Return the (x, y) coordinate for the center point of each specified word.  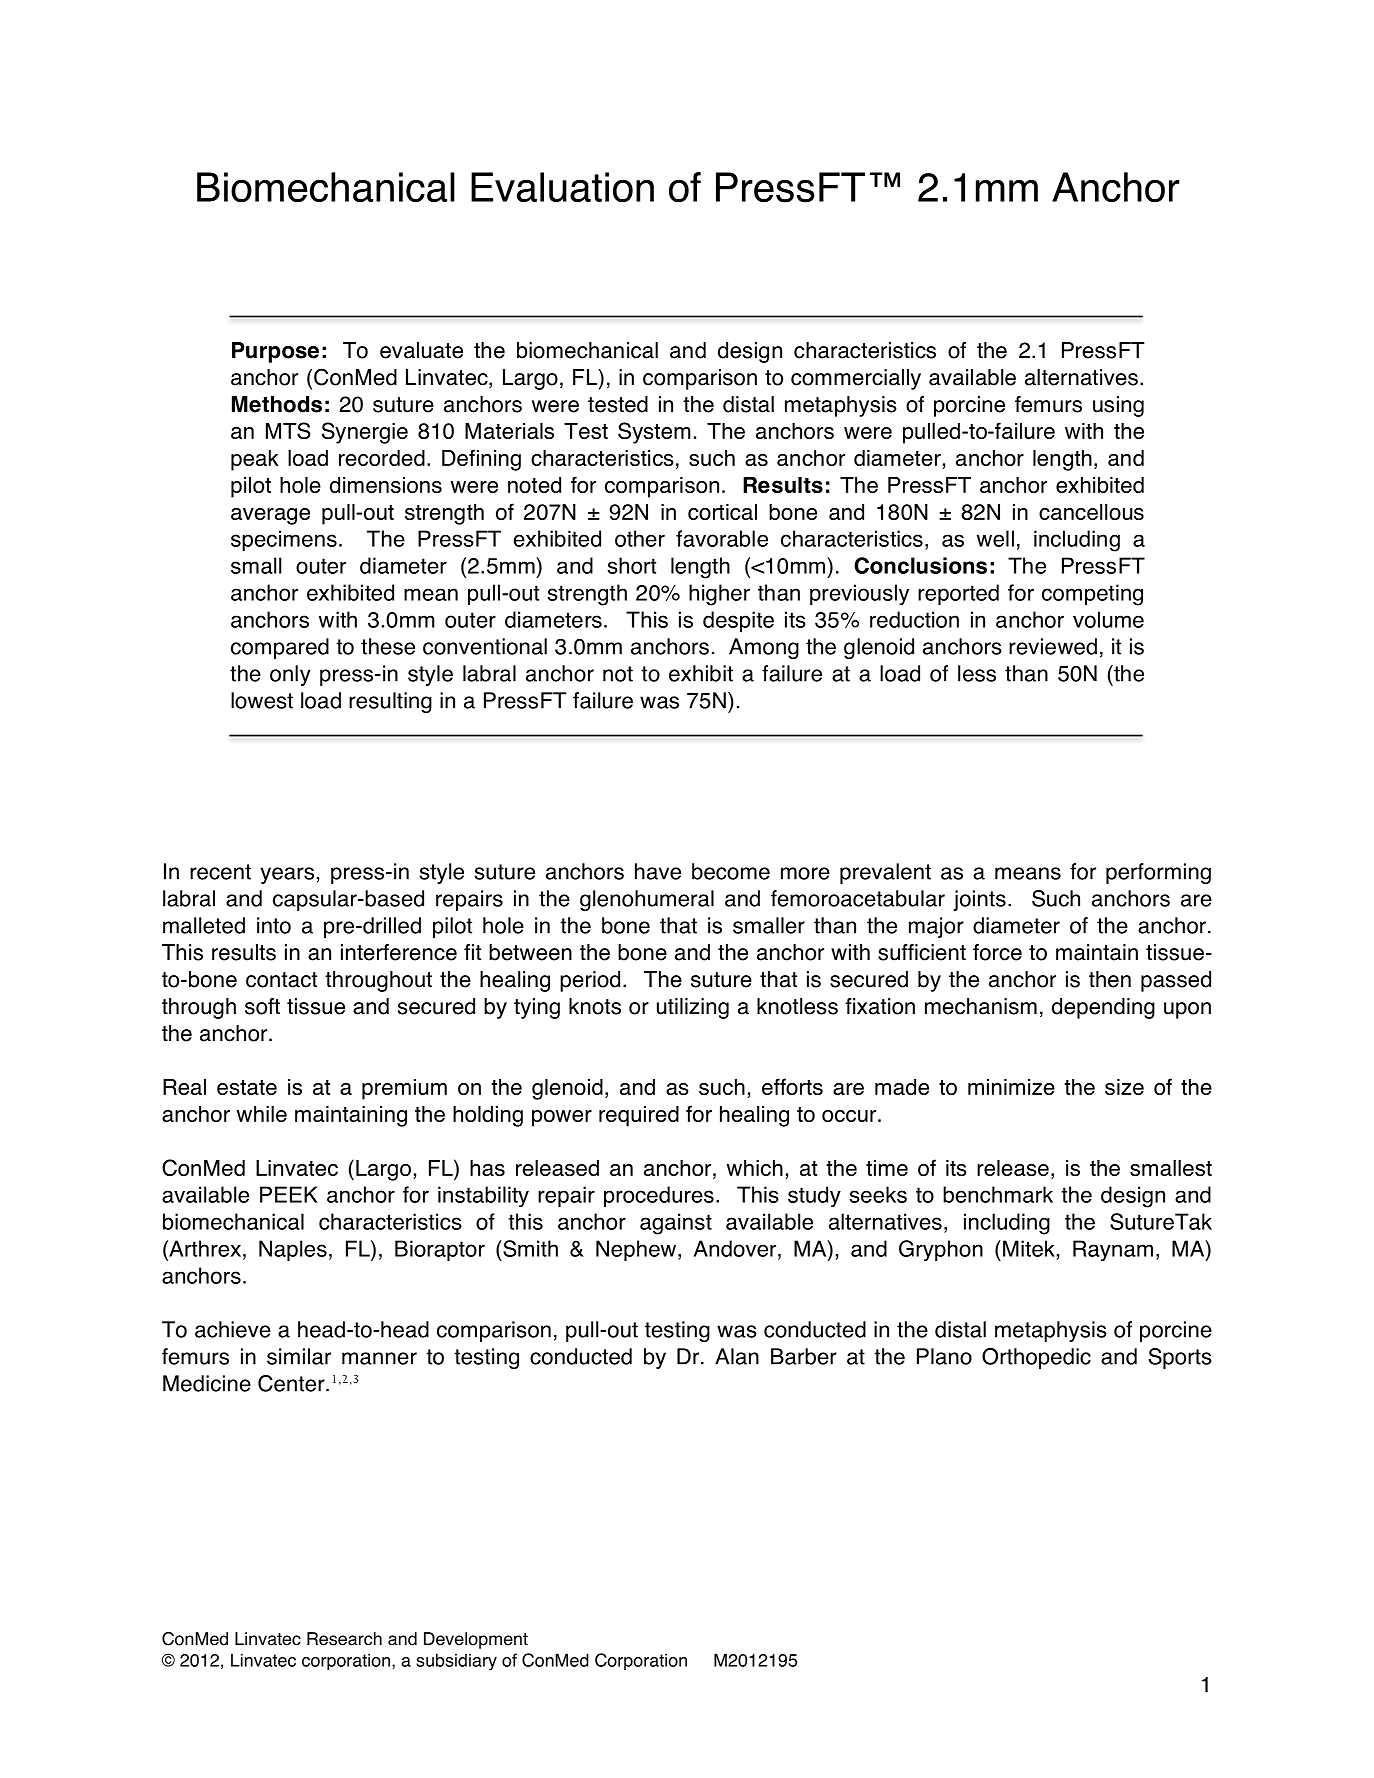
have (658, 871)
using (1118, 406)
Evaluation (562, 187)
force (997, 952)
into (274, 925)
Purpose (275, 352)
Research (344, 1639)
